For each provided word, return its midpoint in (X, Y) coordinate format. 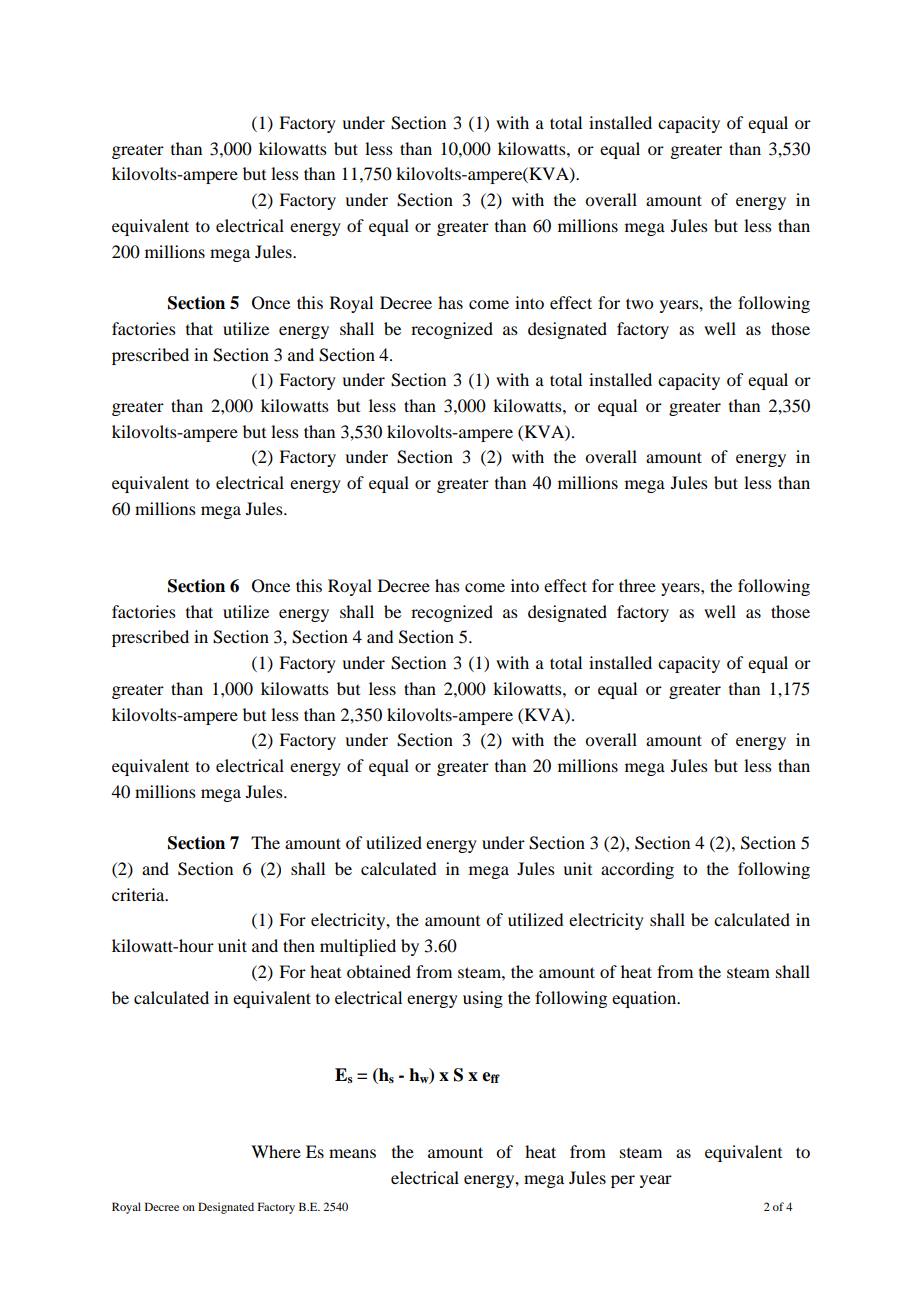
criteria (139, 894)
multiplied (358, 947)
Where (276, 1151)
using (483, 999)
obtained (379, 971)
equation (645, 999)
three (637, 585)
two (639, 303)
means (352, 1153)
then (299, 945)
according (637, 870)
